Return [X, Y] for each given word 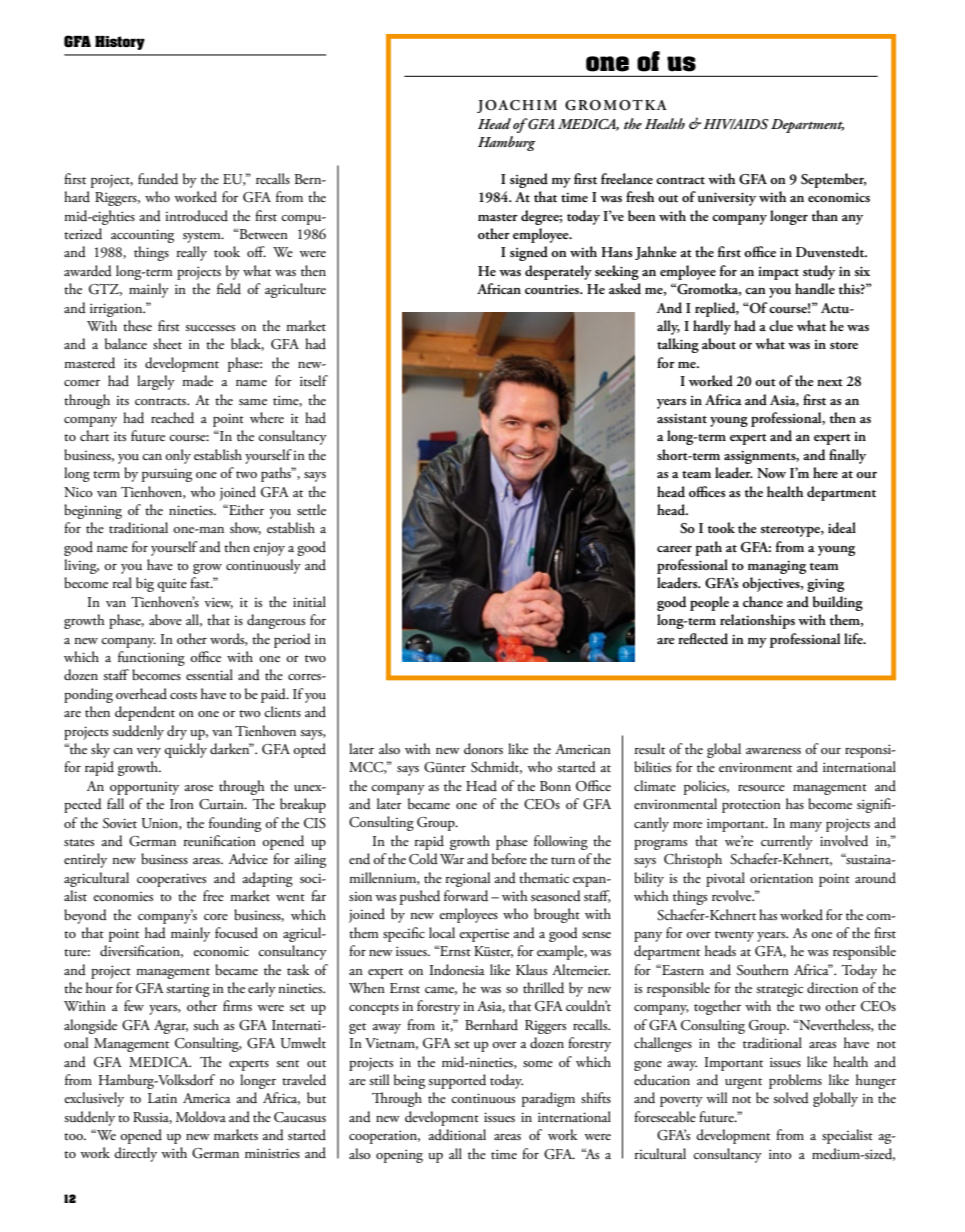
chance [763, 601]
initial [309, 601]
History [120, 43]
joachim [517, 106]
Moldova [201, 1117]
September [833, 180]
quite [172, 585]
